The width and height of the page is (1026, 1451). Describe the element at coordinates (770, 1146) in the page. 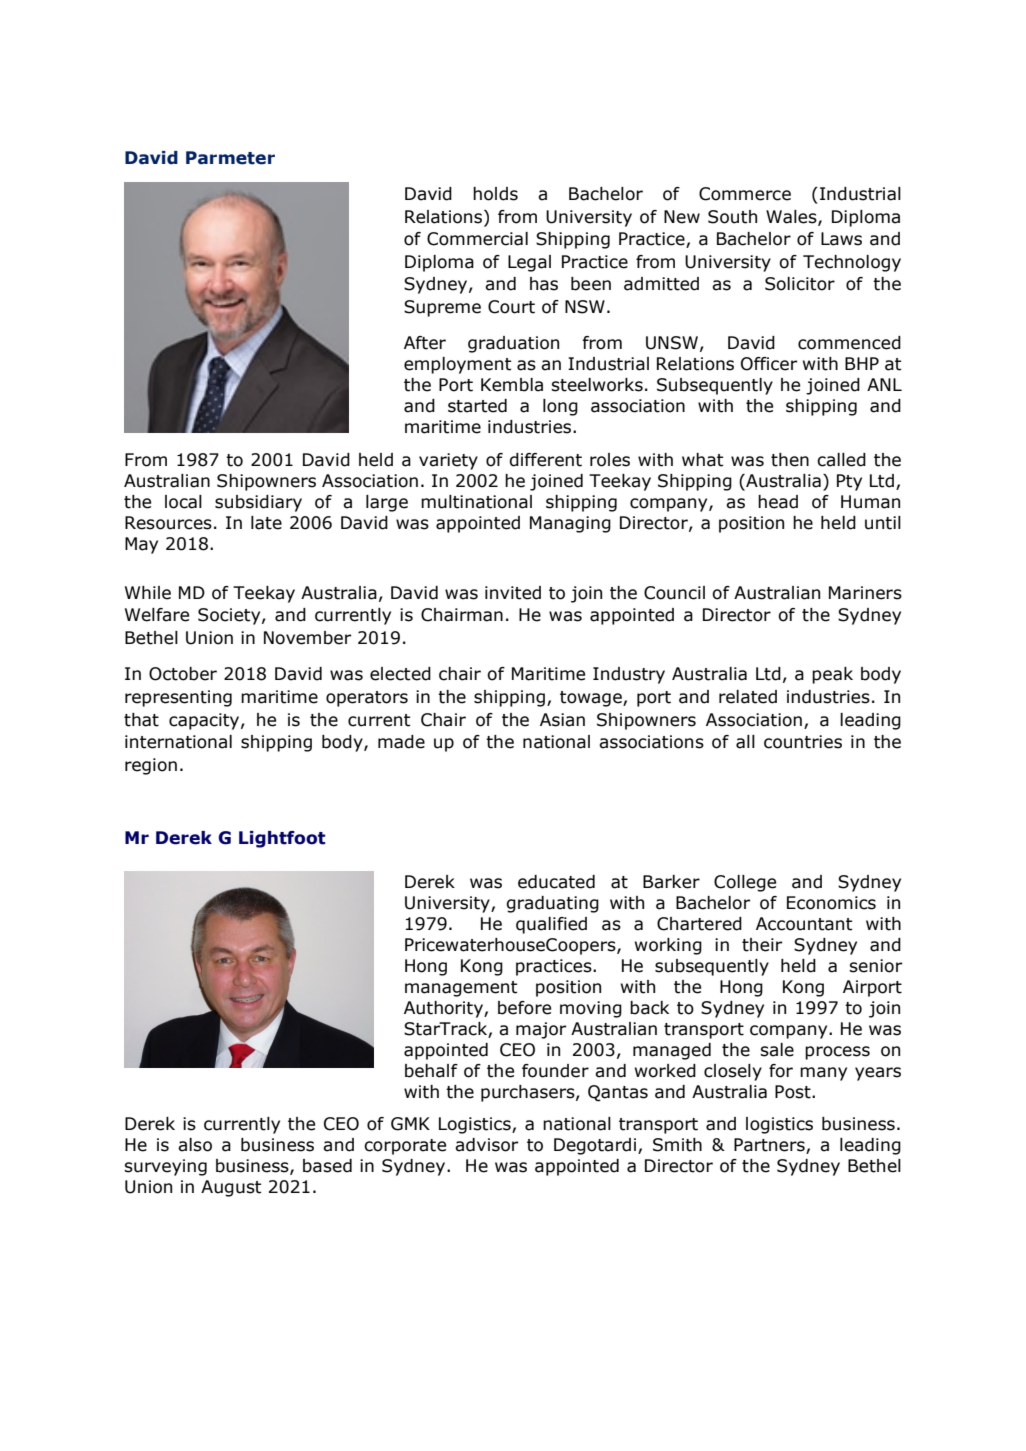

I see `Partners` at that location.
